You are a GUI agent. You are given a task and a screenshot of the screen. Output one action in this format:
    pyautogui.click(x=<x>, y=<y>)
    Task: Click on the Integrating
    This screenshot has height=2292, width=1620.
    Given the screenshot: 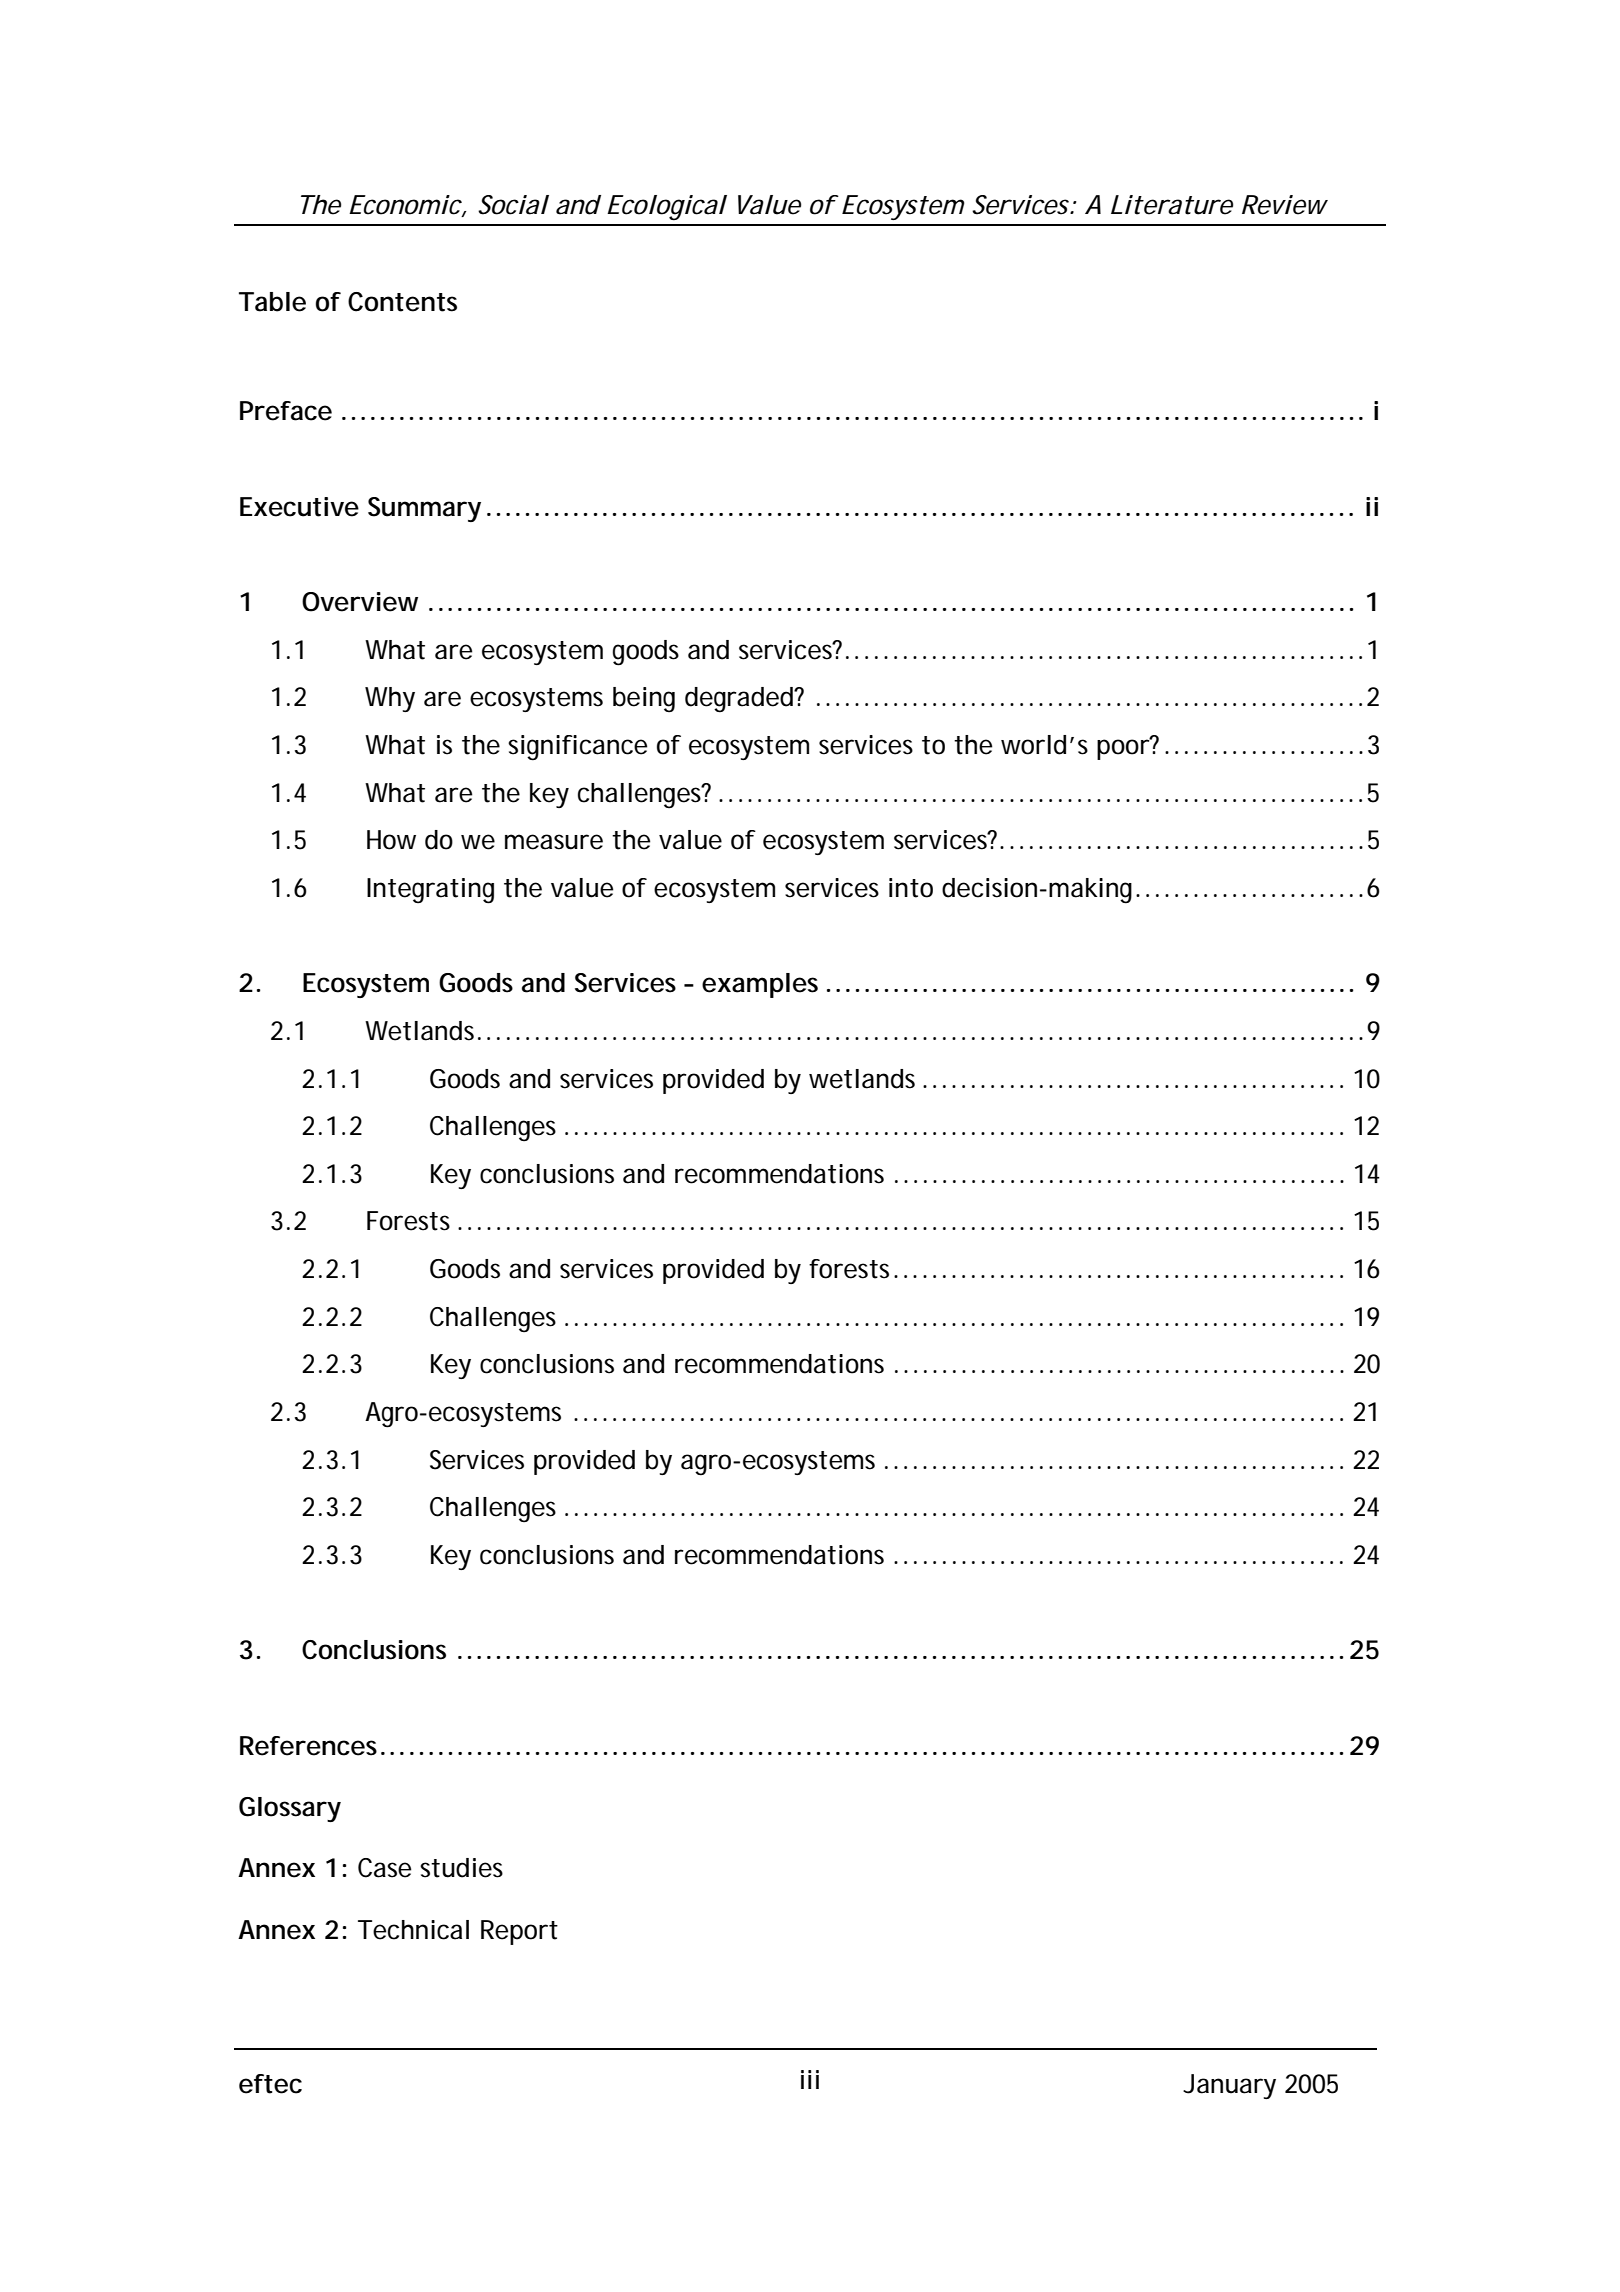 What is the action you would take?
    pyautogui.click(x=430, y=891)
